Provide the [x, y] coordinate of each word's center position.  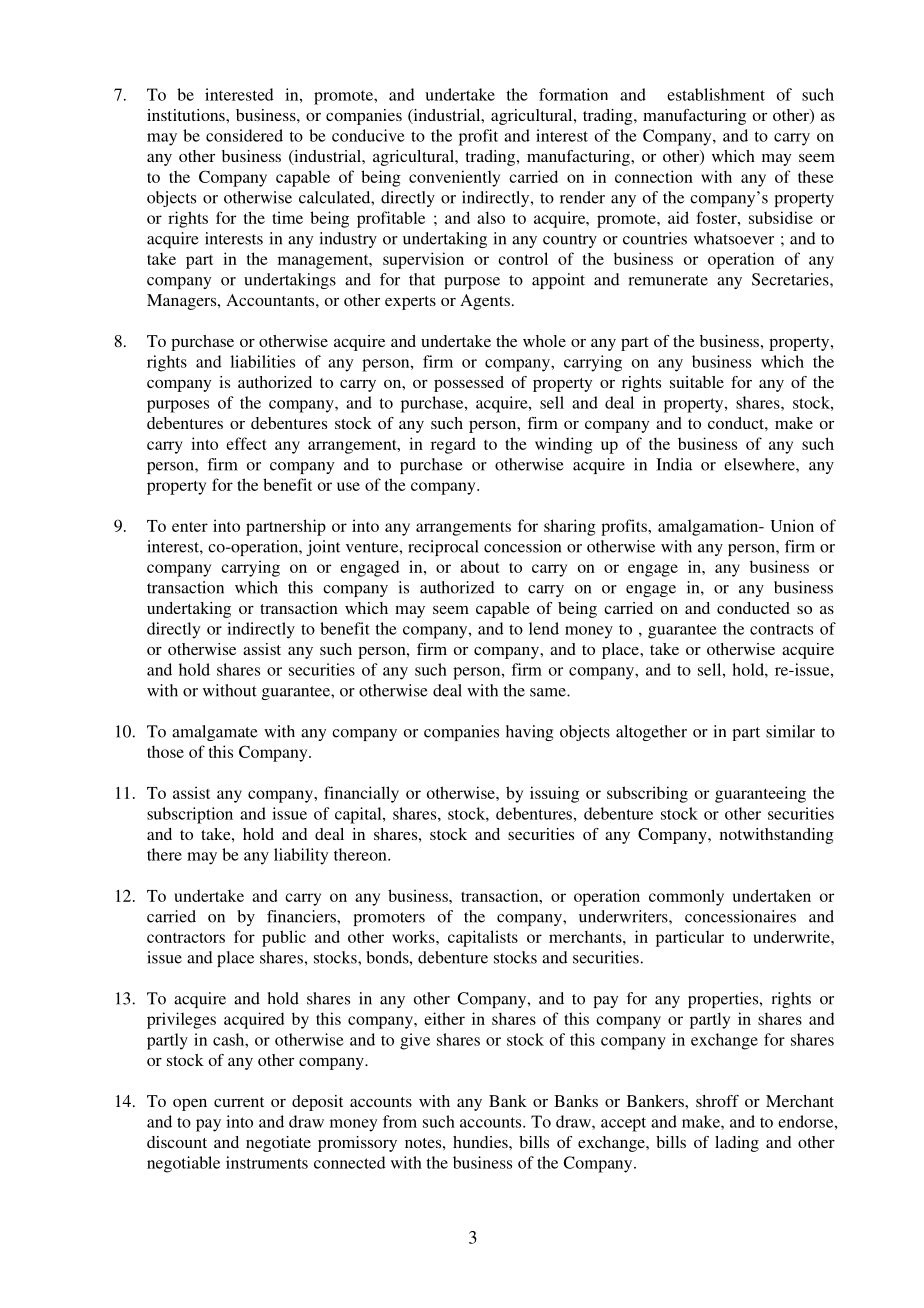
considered [244, 135]
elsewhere [760, 464]
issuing [554, 794]
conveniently [454, 178]
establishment [716, 94]
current [239, 1102]
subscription [190, 815]
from [400, 1121]
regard [453, 445]
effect [246, 443]
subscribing [647, 794]
